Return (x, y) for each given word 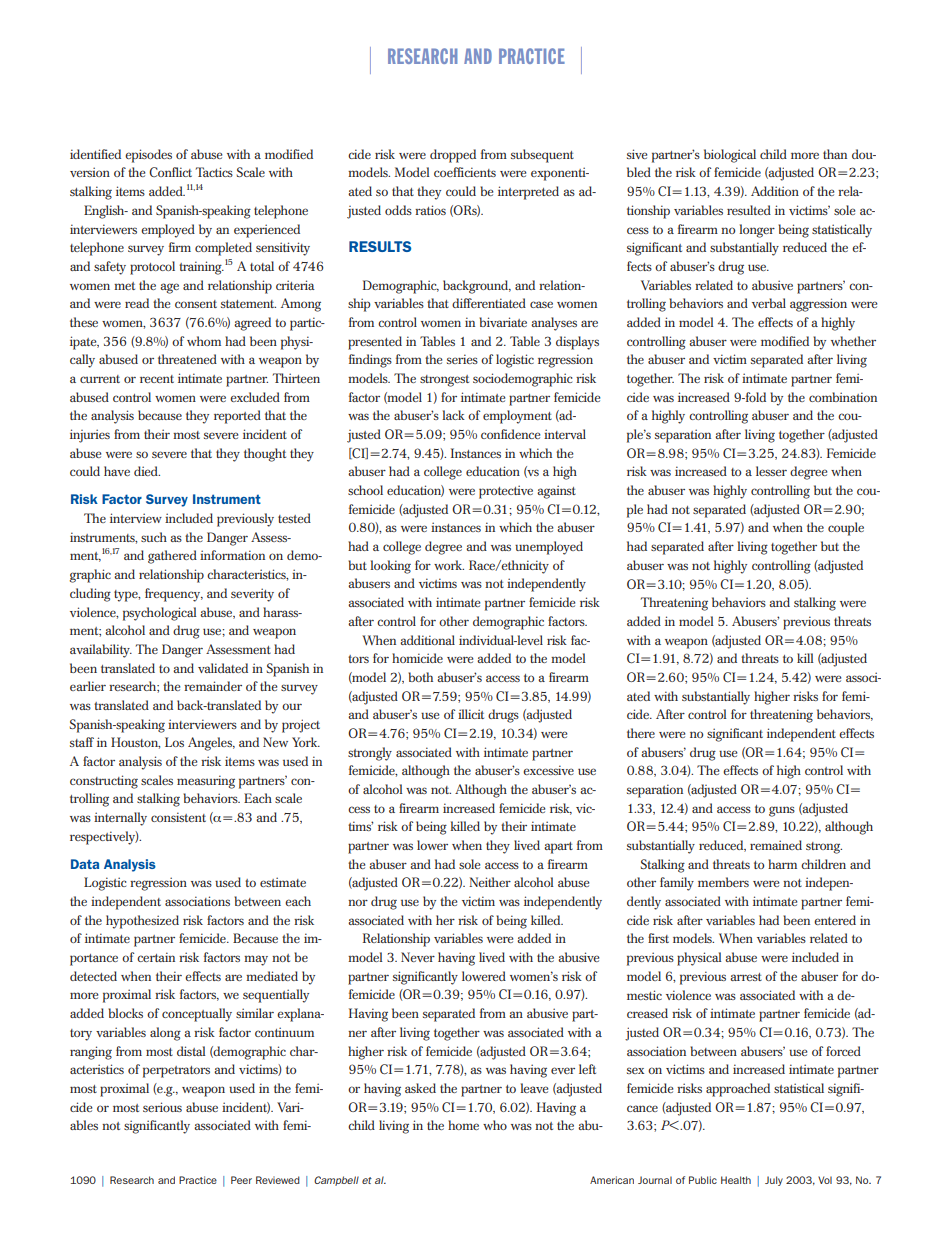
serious (162, 1107)
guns (782, 811)
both (420, 677)
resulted (749, 210)
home (463, 1125)
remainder (213, 686)
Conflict (170, 172)
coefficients (465, 172)
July (774, 1181)
